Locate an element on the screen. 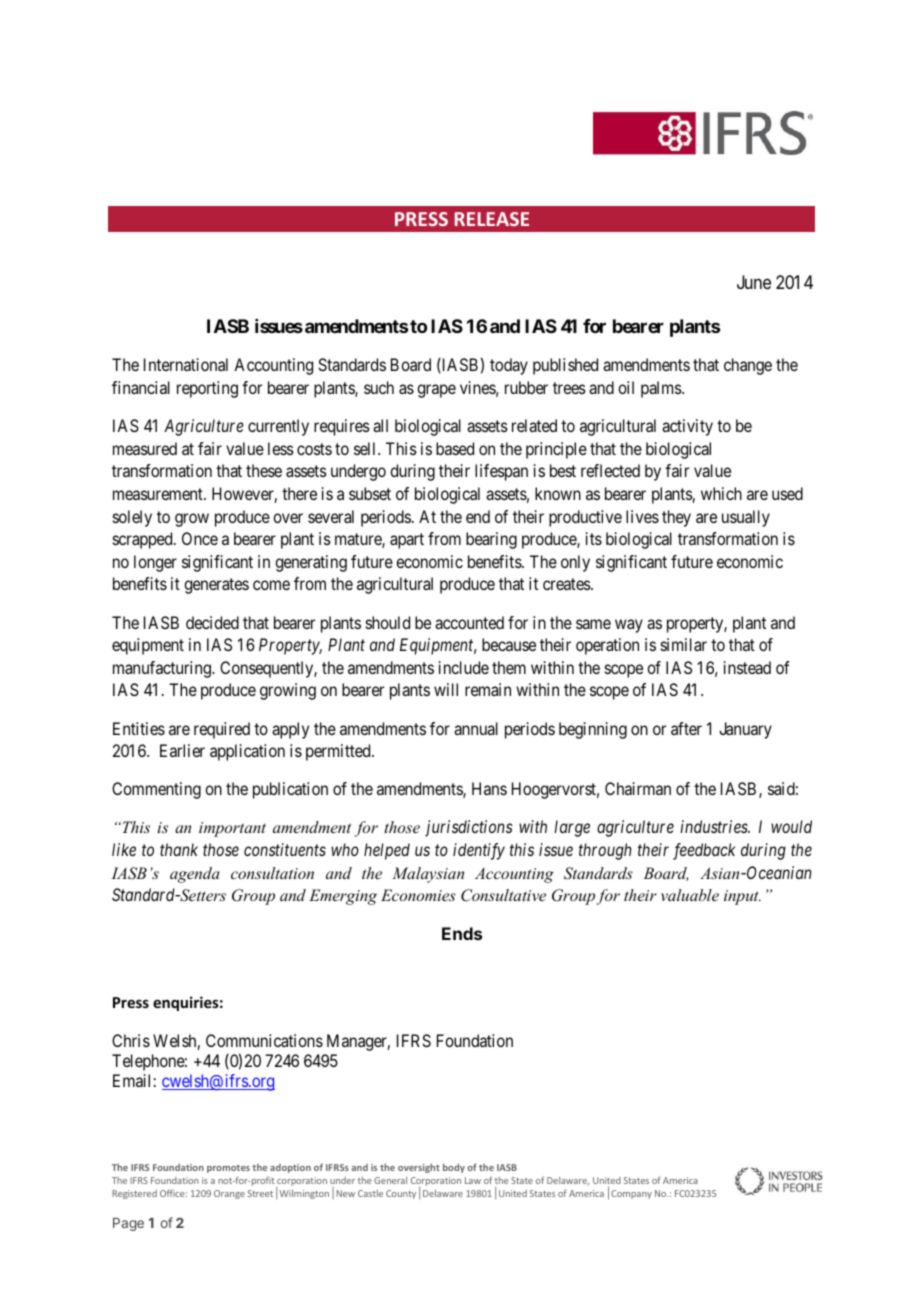 The image size is (924, 1308). International is located at coordinates (186, 364).
